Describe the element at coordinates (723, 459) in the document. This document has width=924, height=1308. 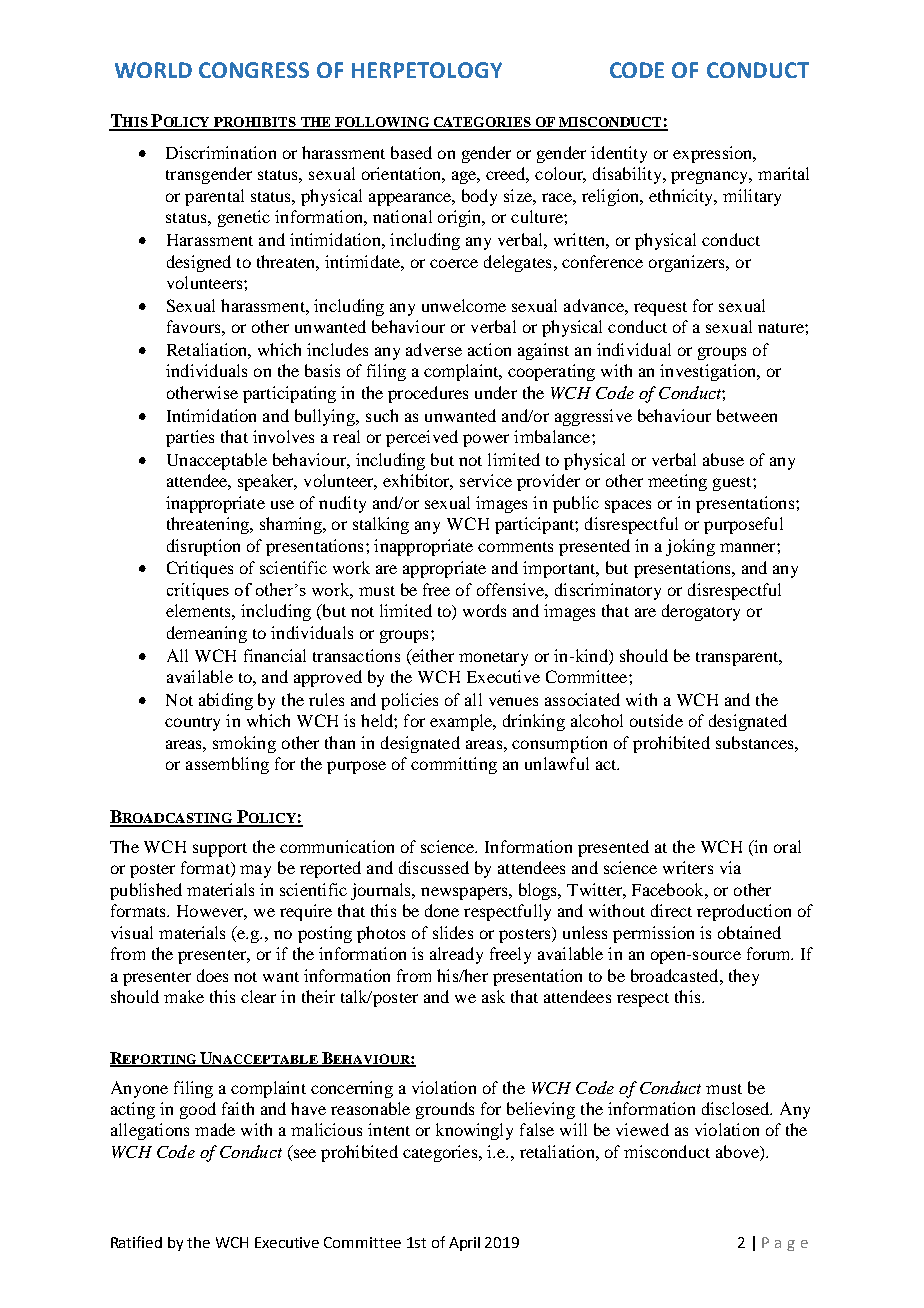
I see `abuse` at that location.
